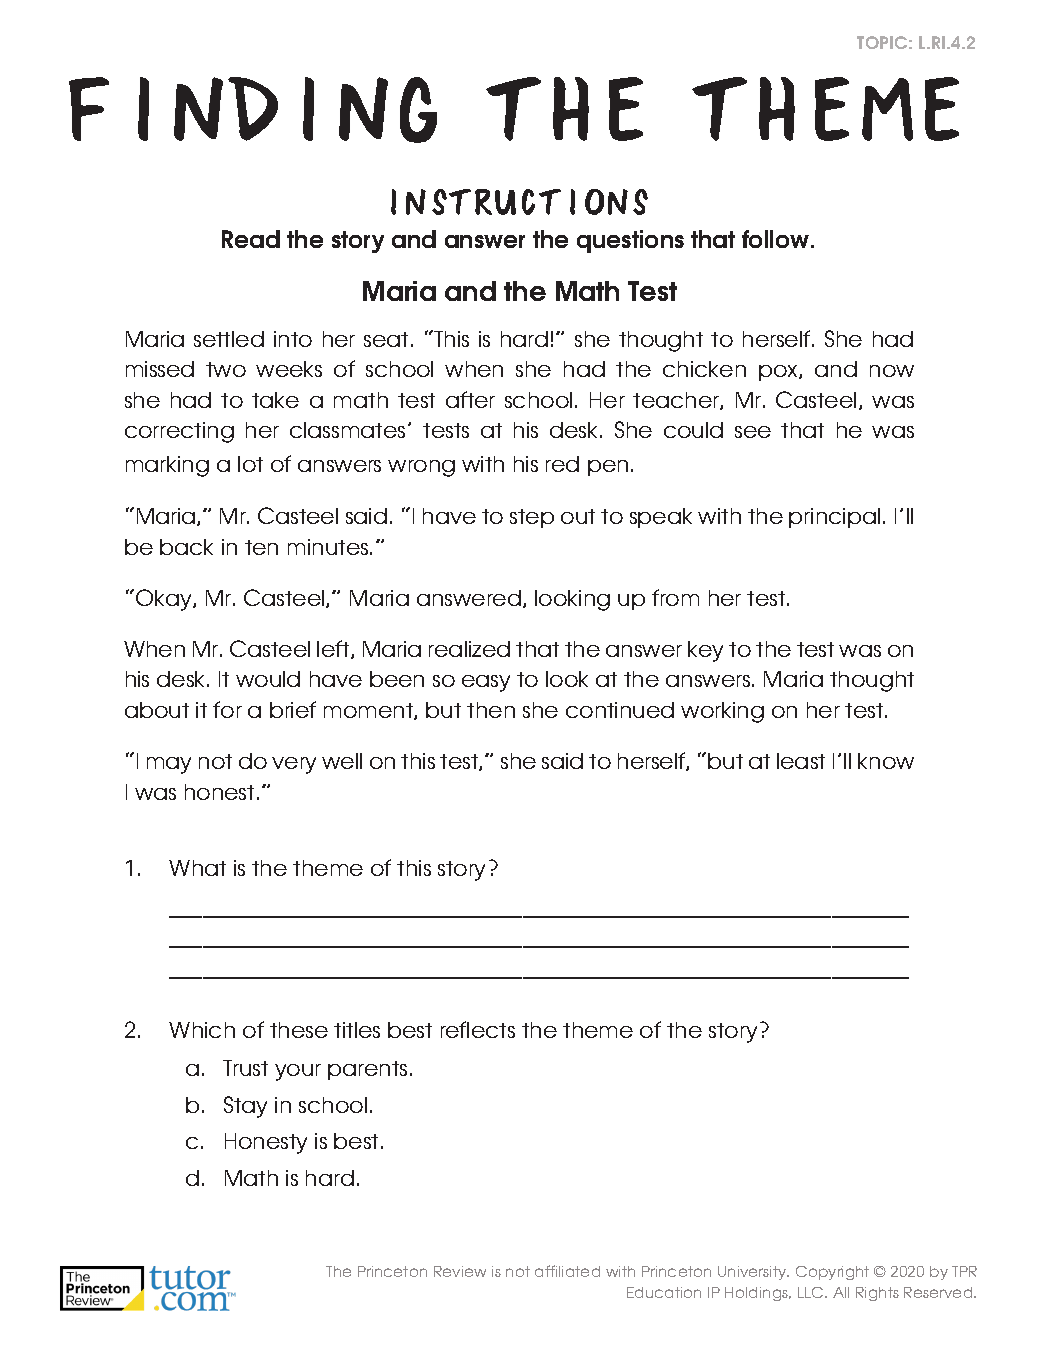 Image resolution: width=1039 pixels, height=1345 pixels. Describe the element at coordinates (251, 239) in the screenshot. I see `Read` at that location.
